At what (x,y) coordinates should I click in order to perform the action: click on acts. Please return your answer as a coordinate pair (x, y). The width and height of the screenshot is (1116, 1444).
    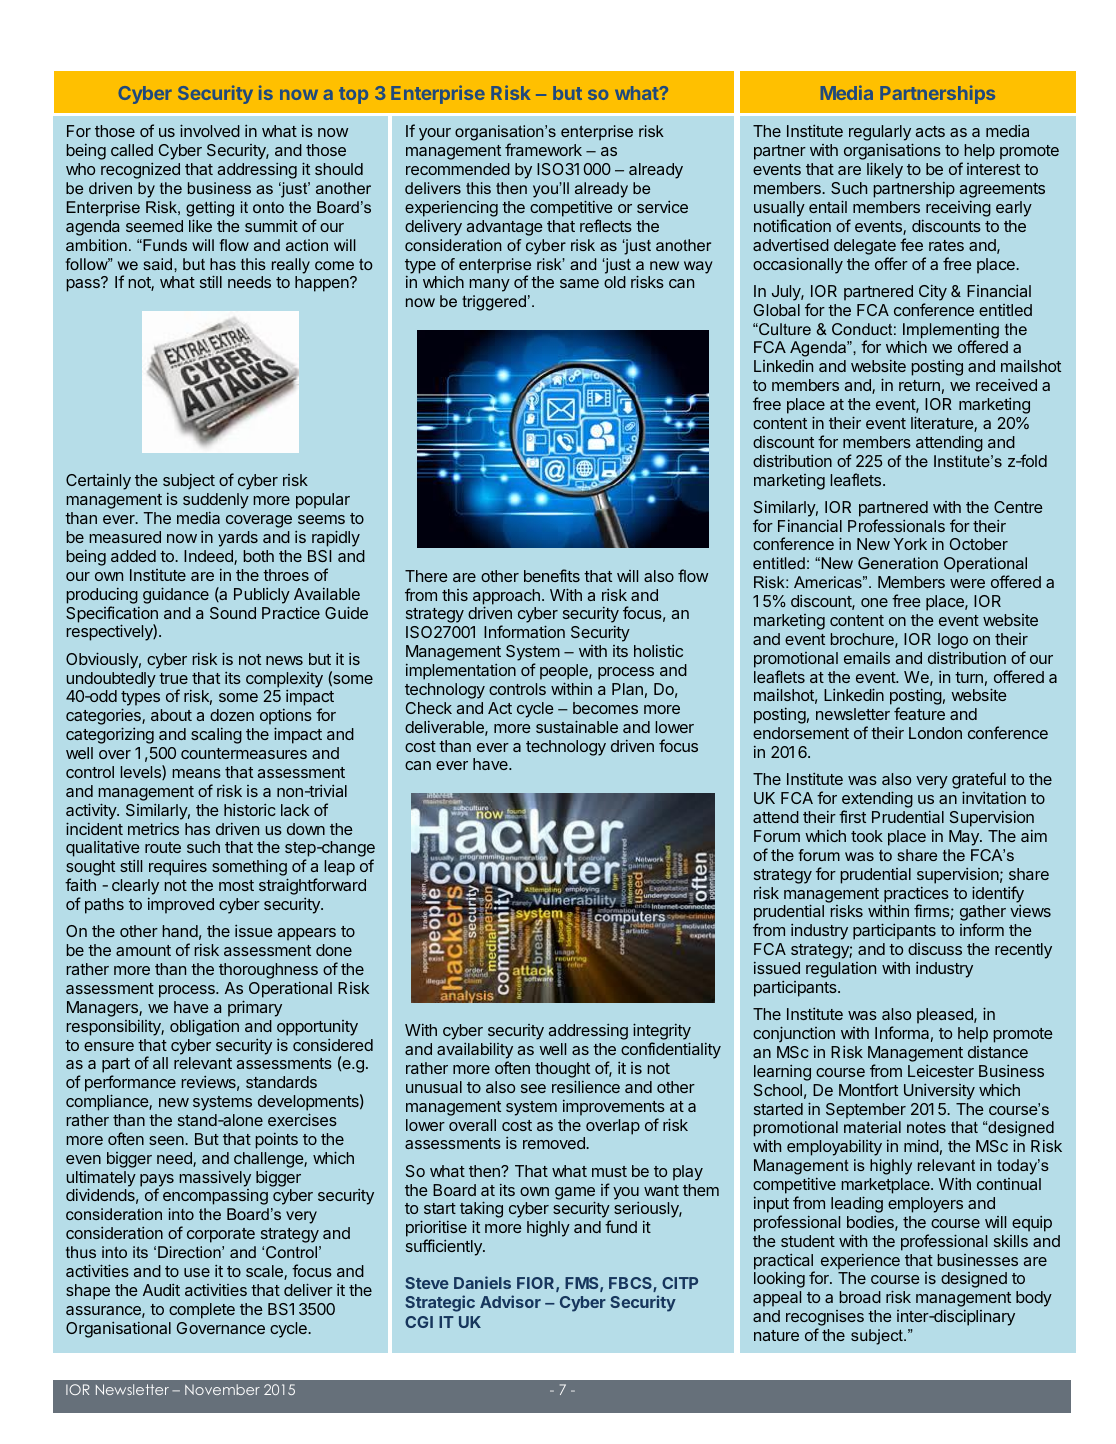
    Looking at the image, I should click on (930, 131).
